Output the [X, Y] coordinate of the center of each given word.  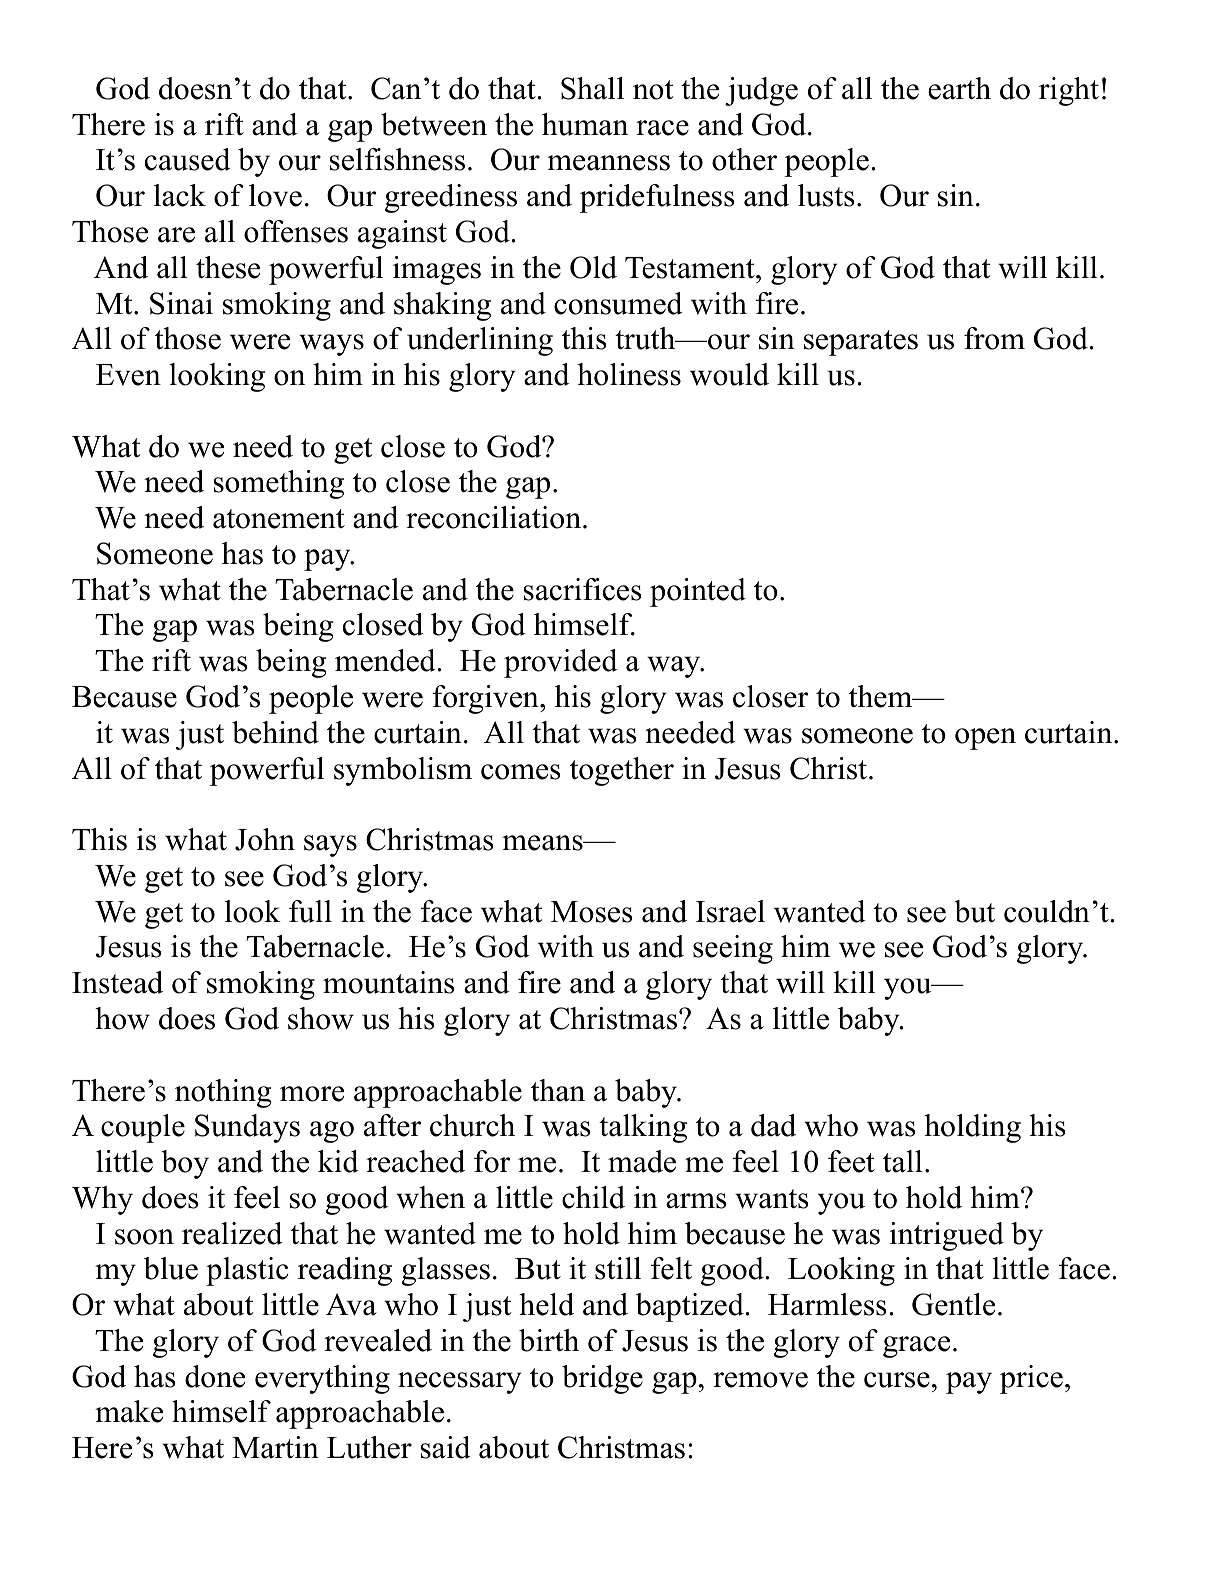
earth [959, 88]
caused [188, 159]
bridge [602, 1379]
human [585, 124]
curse [897, 1380]
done [215, 1376]
